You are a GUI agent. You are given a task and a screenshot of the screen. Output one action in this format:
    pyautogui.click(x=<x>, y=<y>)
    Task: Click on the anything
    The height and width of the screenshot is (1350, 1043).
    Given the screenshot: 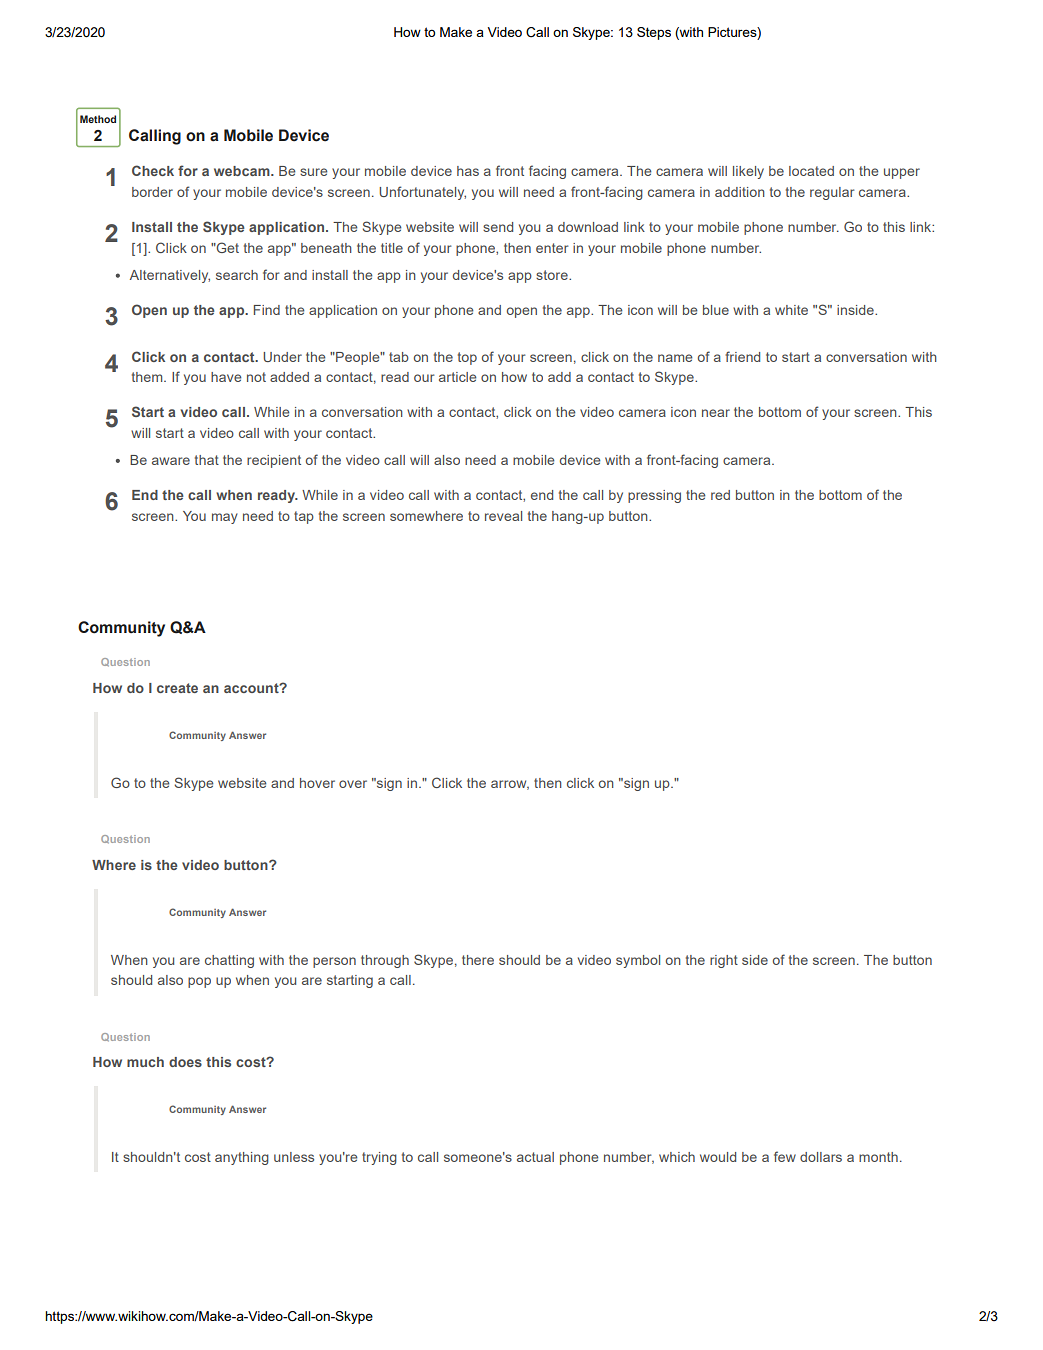 What is the action you would take?
    pyautogui.click(x=242, y=1158)
